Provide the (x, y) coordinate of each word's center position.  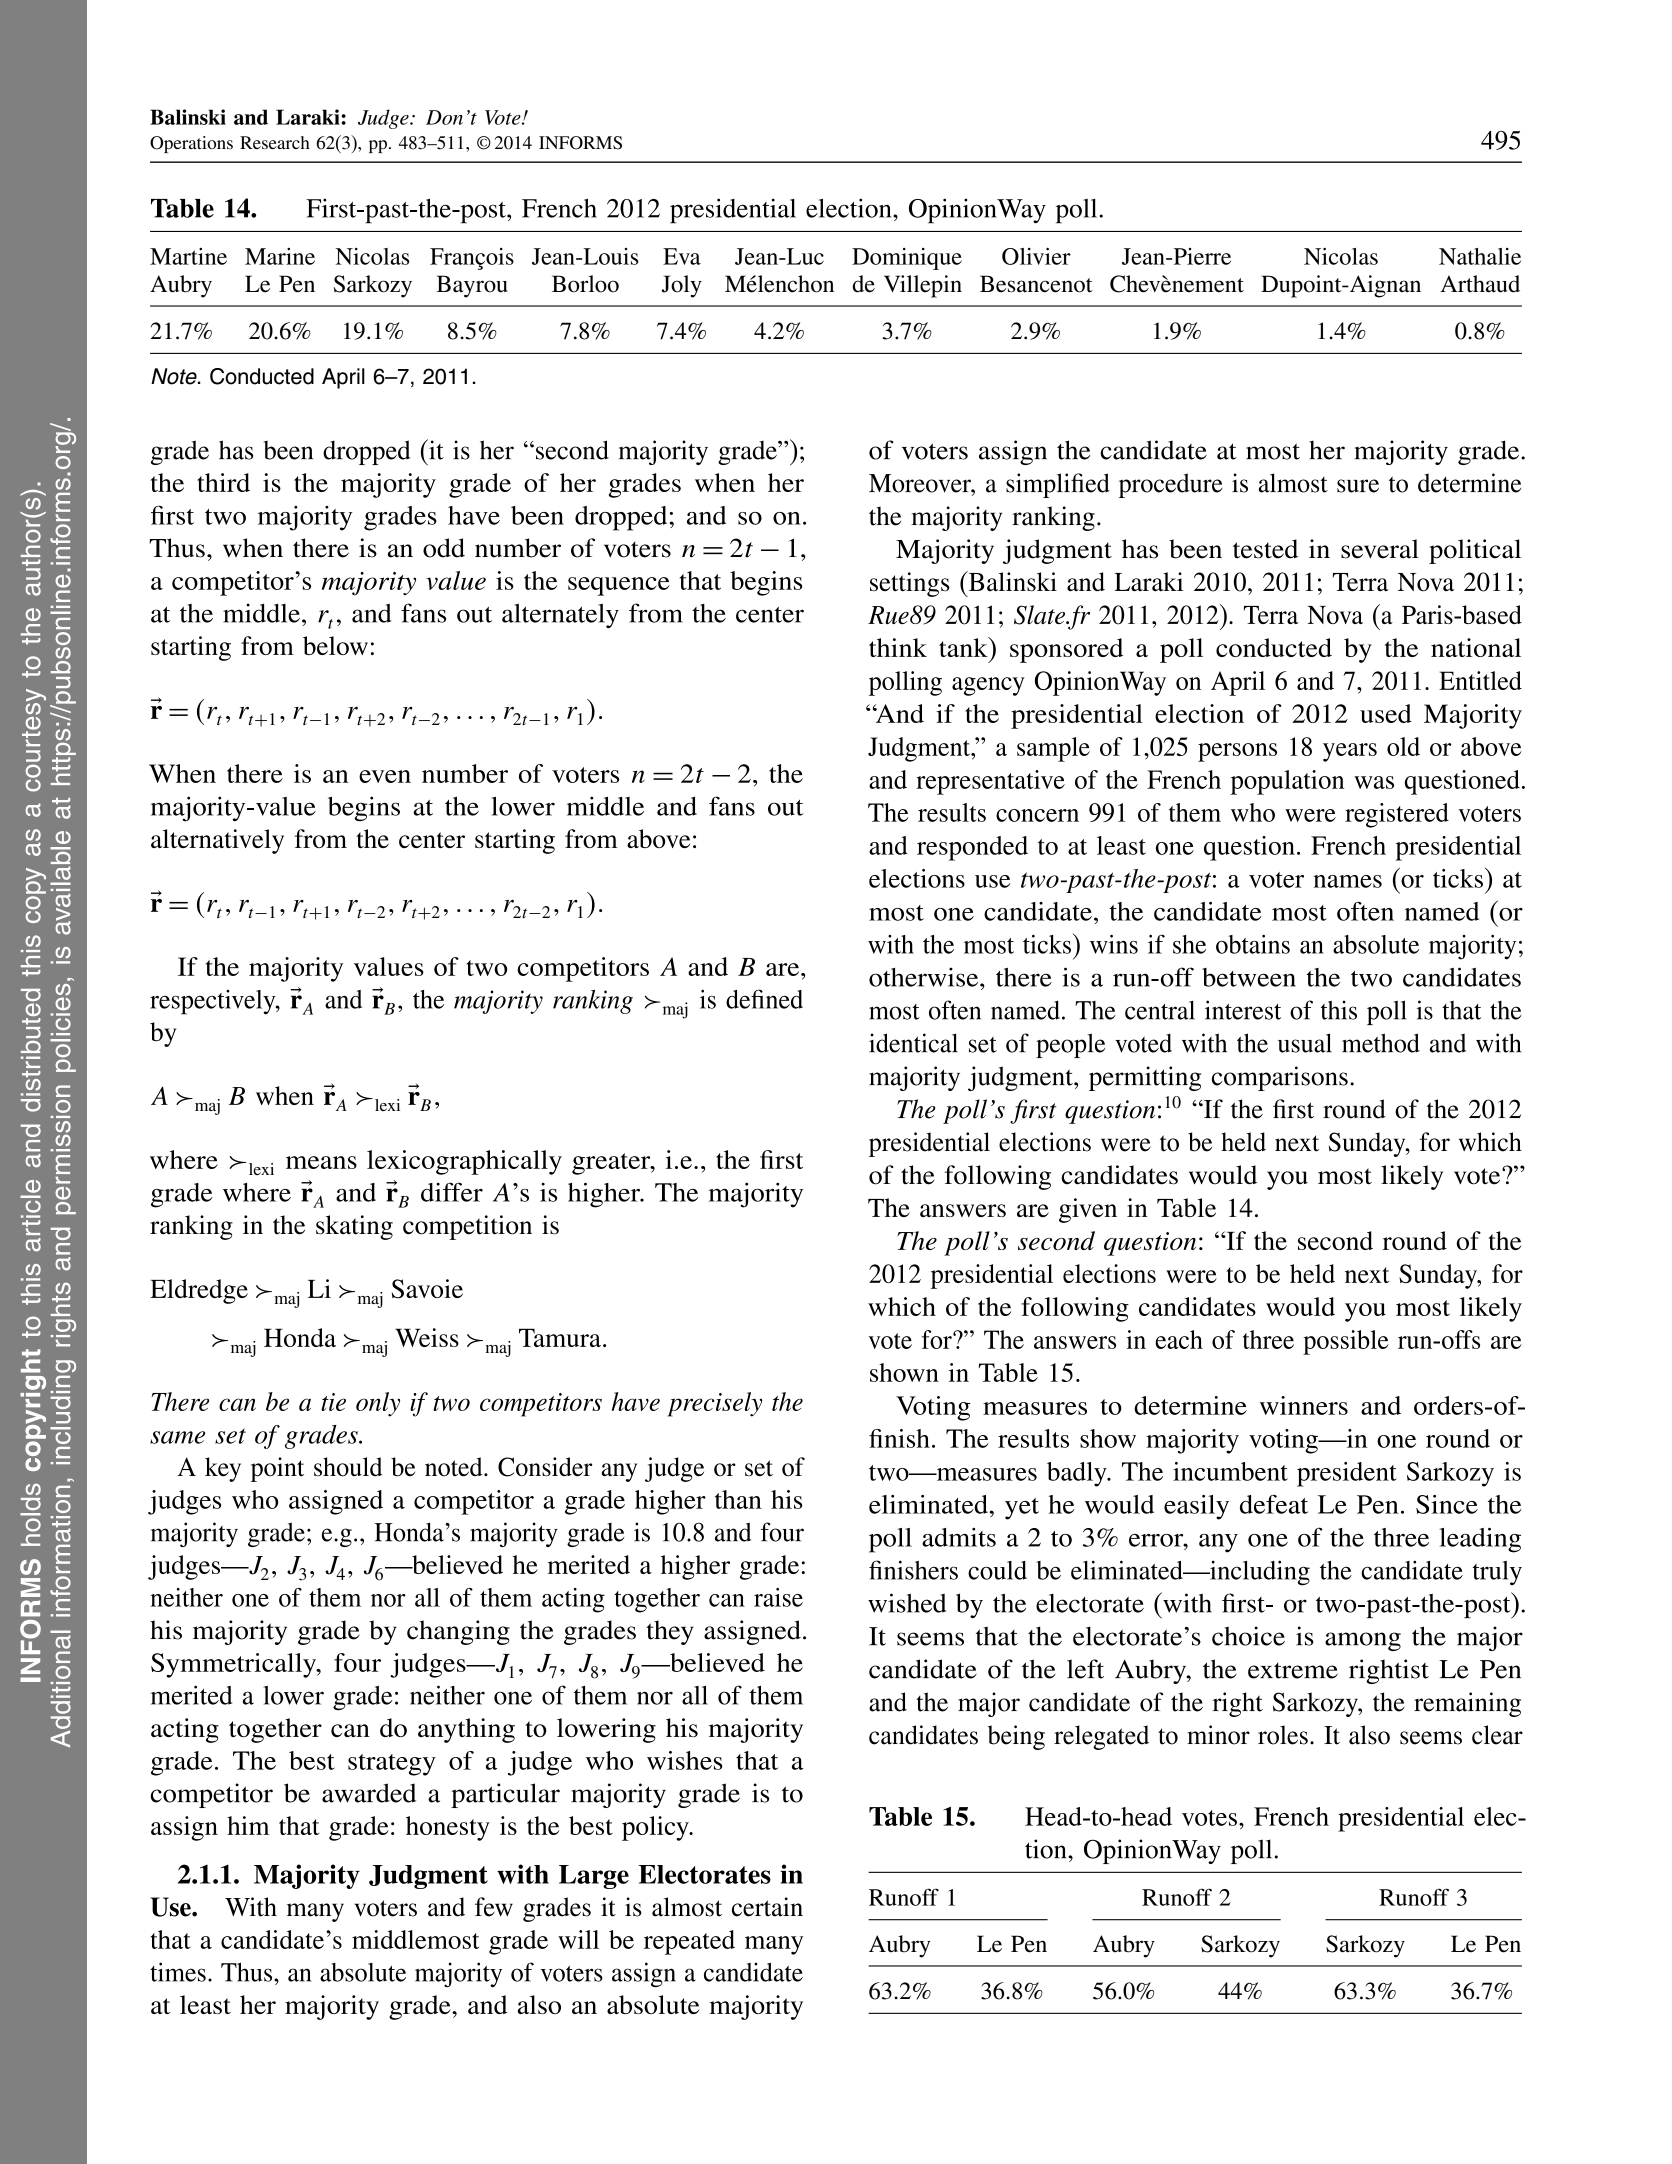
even (385, 776)
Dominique (907, 259)
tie (333, 1402)
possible (1346, 1342)
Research (275, 142)
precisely (714, 1404)
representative (990, 782)
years (1350, 752)
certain (767, 1907)
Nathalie (1480, 256)
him (248, 1825)
